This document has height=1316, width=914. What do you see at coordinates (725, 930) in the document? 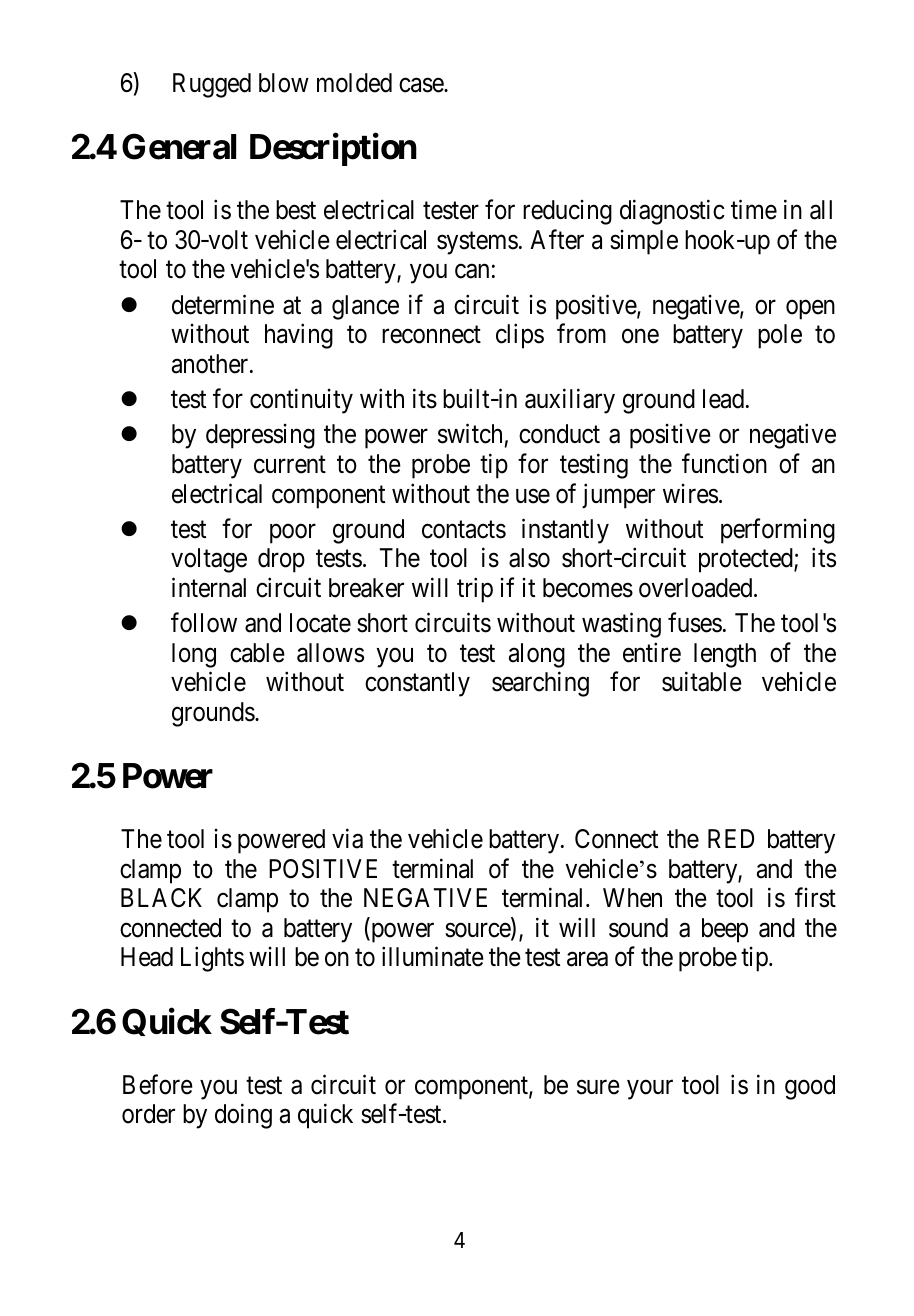
I see `beep` at bounding box center [725, 930].
